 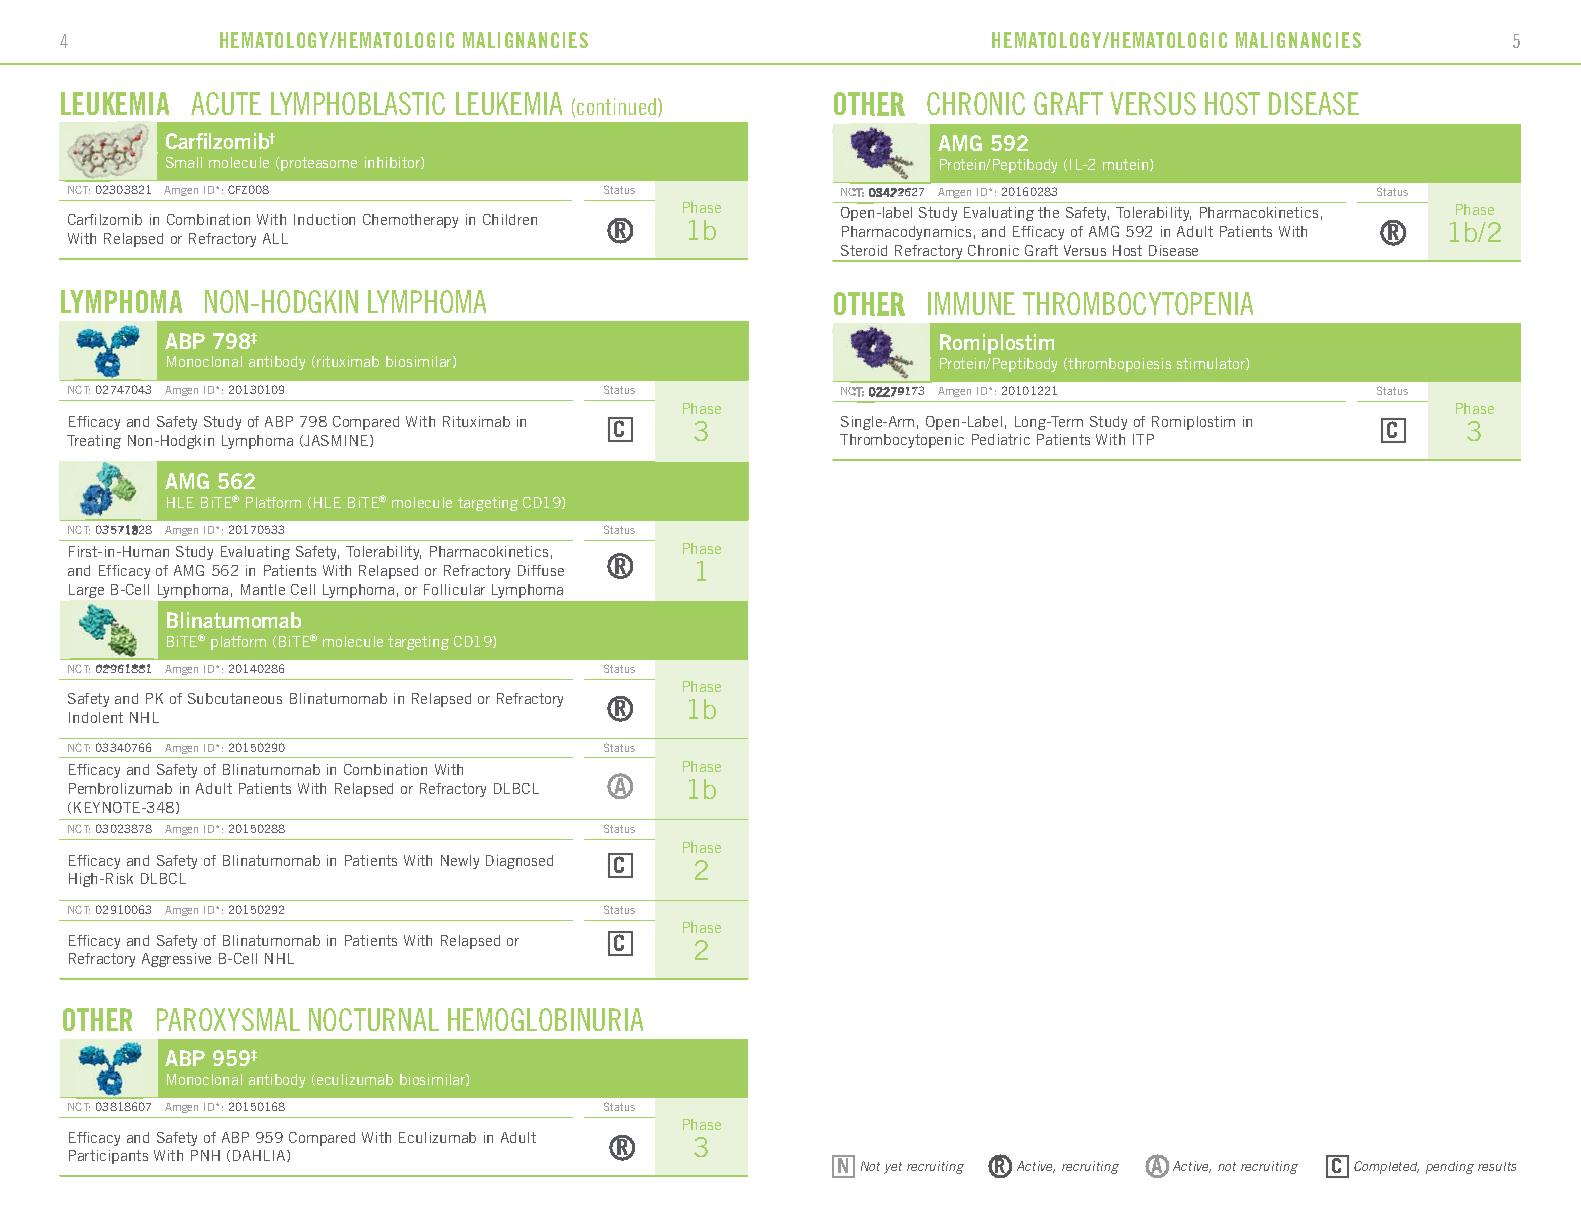 I want to click on yet, so click(x=893, y=1168).
